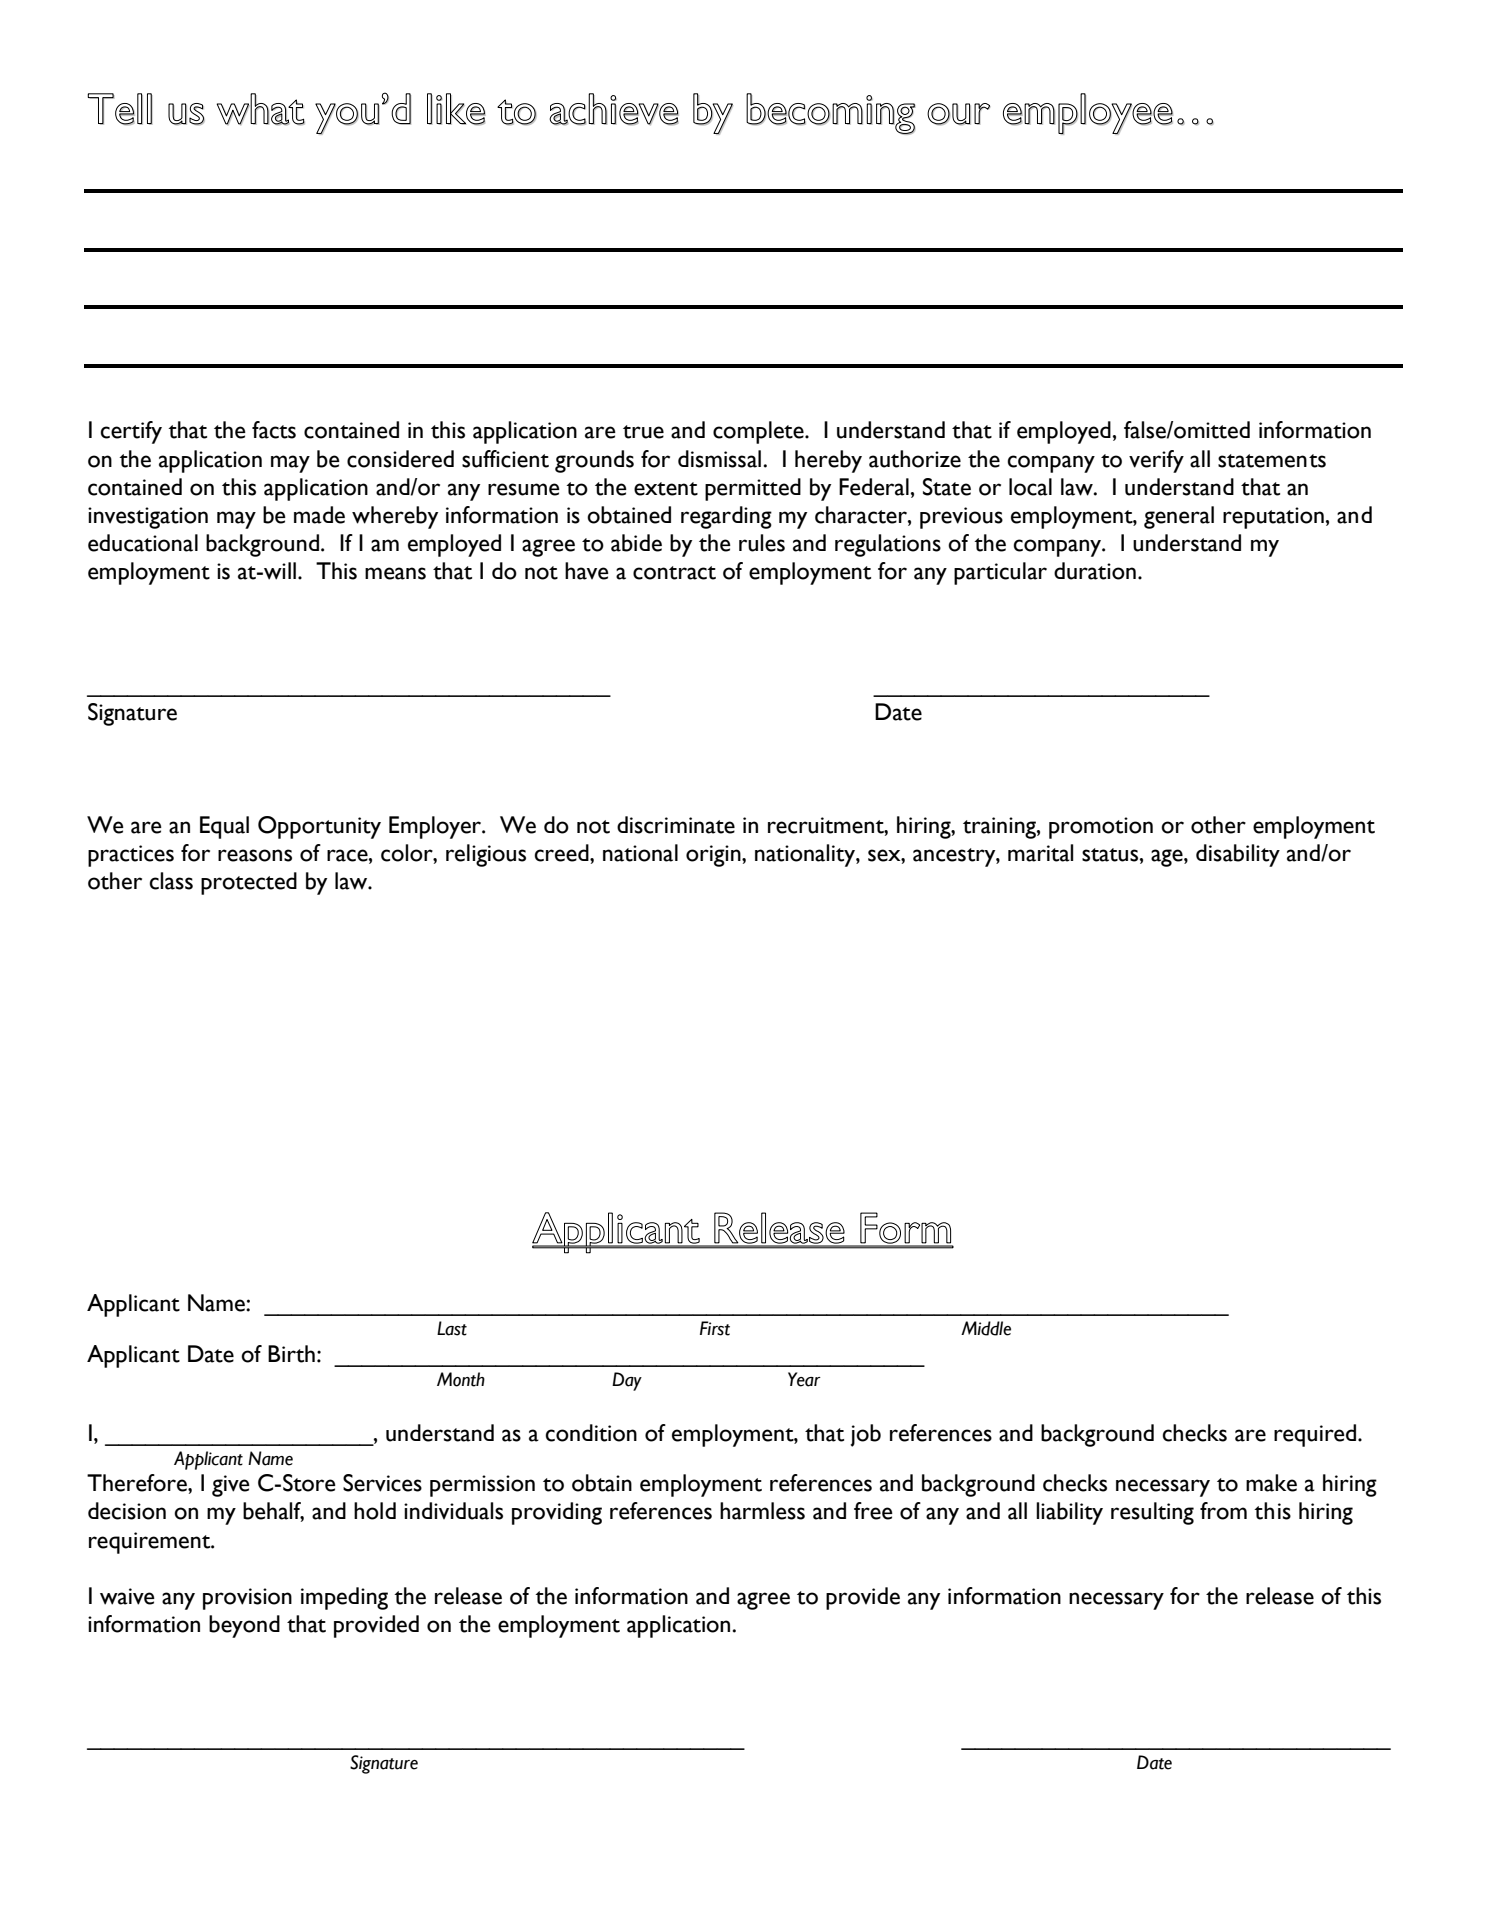 The height and width of the screenshot is (1923, 1486). What do you see at coordinates (714, 856) in the screenshot?
I see `origin` at bounding box center [714, 856].
